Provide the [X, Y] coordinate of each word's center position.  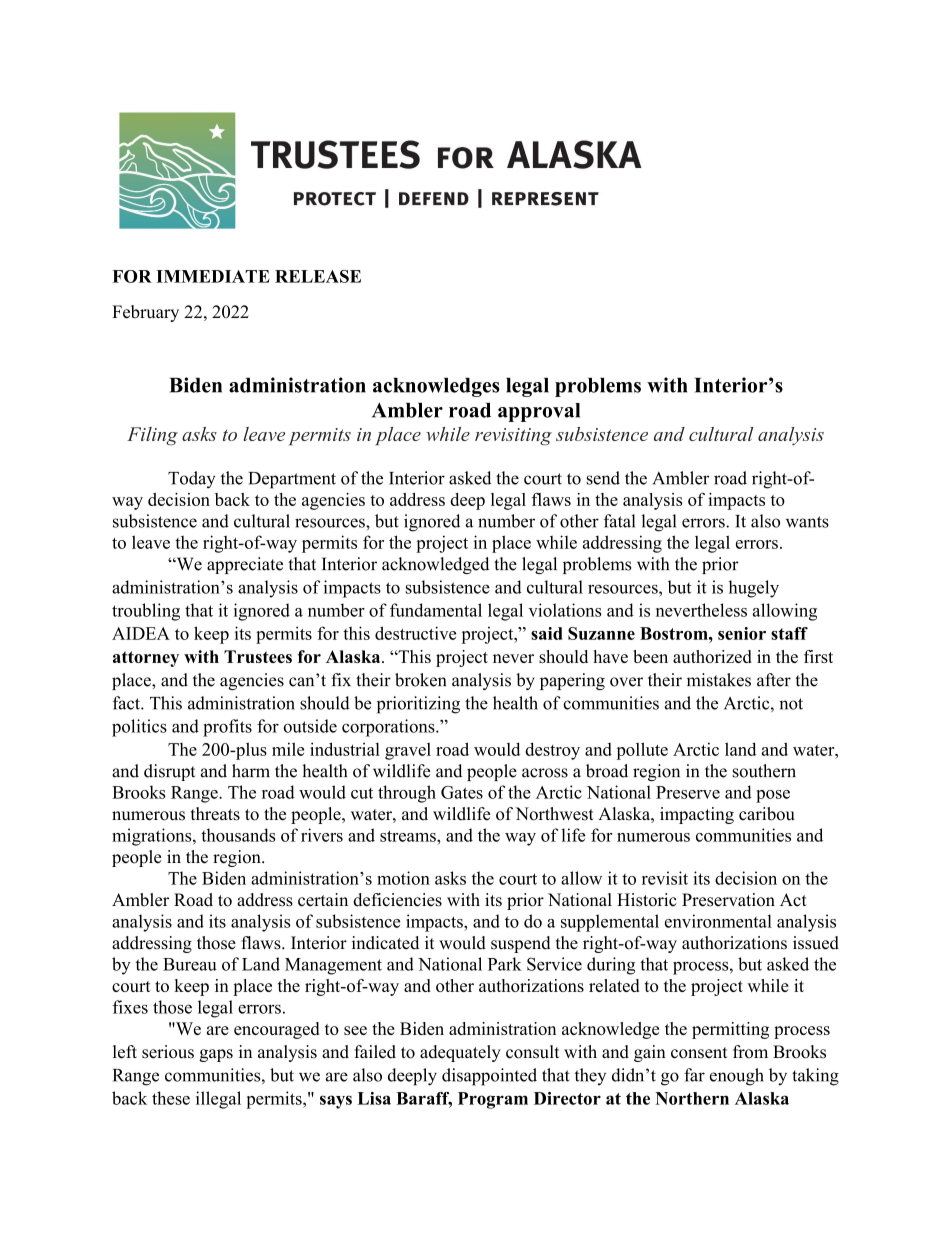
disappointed [489, 1077]
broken [420, 680]
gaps [216, 1055]
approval [539, 412]
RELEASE [318, 276]
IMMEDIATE [213, 276]
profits [227, 728]
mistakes [719, 680]
